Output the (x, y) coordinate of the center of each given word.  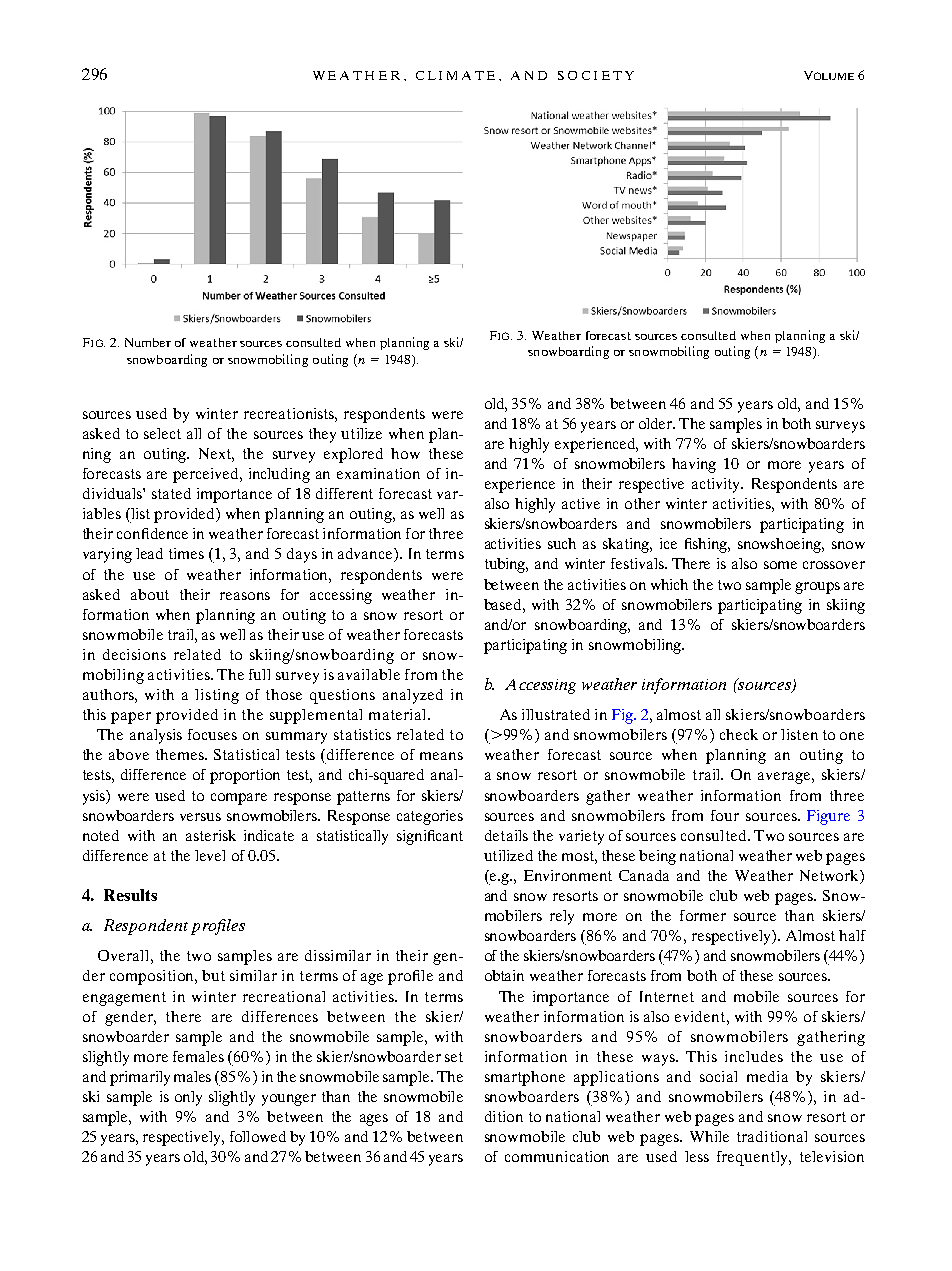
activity (717, 485)
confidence (152, 533)
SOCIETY (596, 75)
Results (130, 895)
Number (148, 342)
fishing (707, 545)
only (188, 1098)
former (703, 915)
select (162, 433)
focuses (212, 734)
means (441, 756)
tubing (506, 565)
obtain (504, 975)
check (739, 734)
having (694, 465)
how (405, 453)
